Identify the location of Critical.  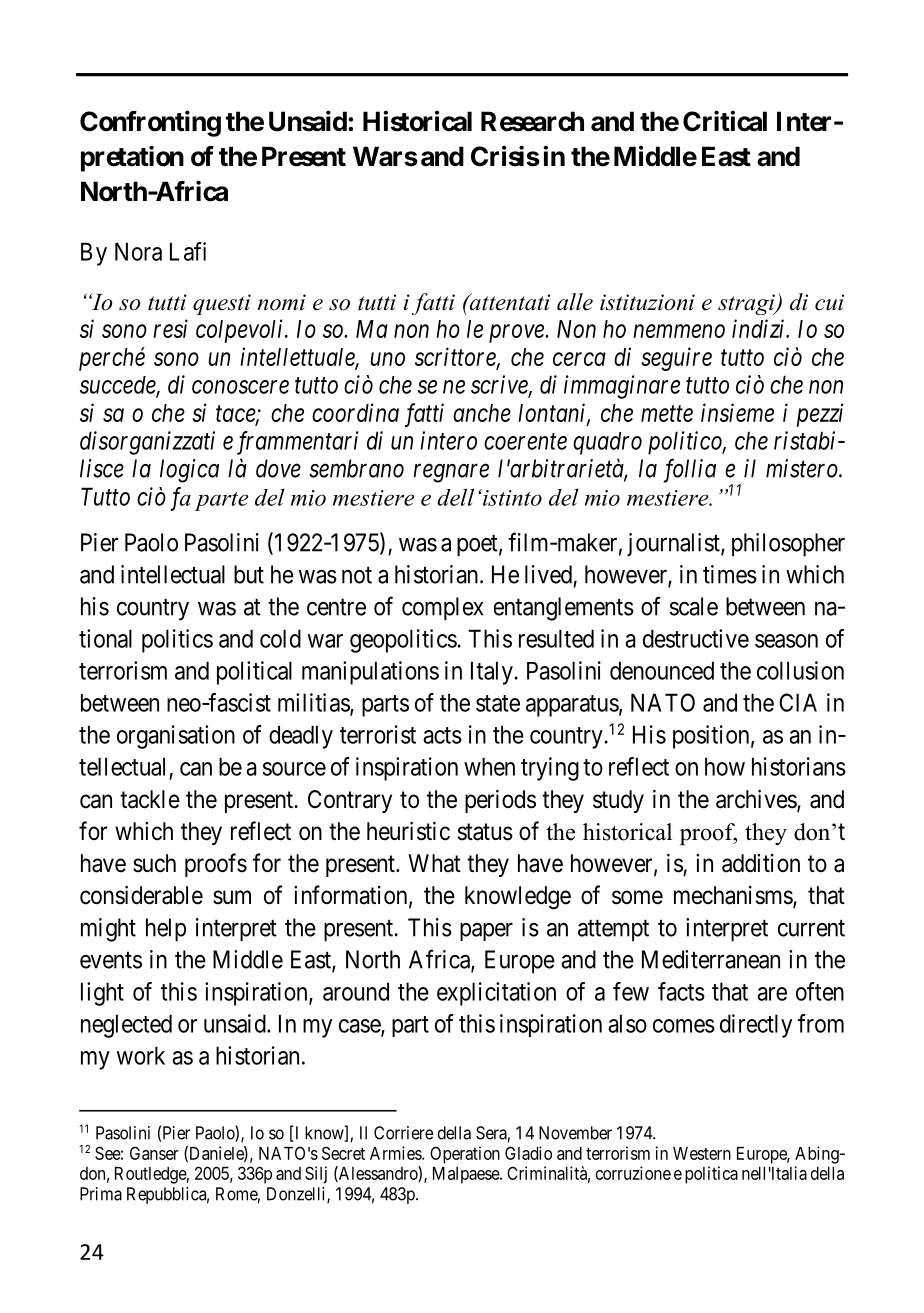
(725, 121).
